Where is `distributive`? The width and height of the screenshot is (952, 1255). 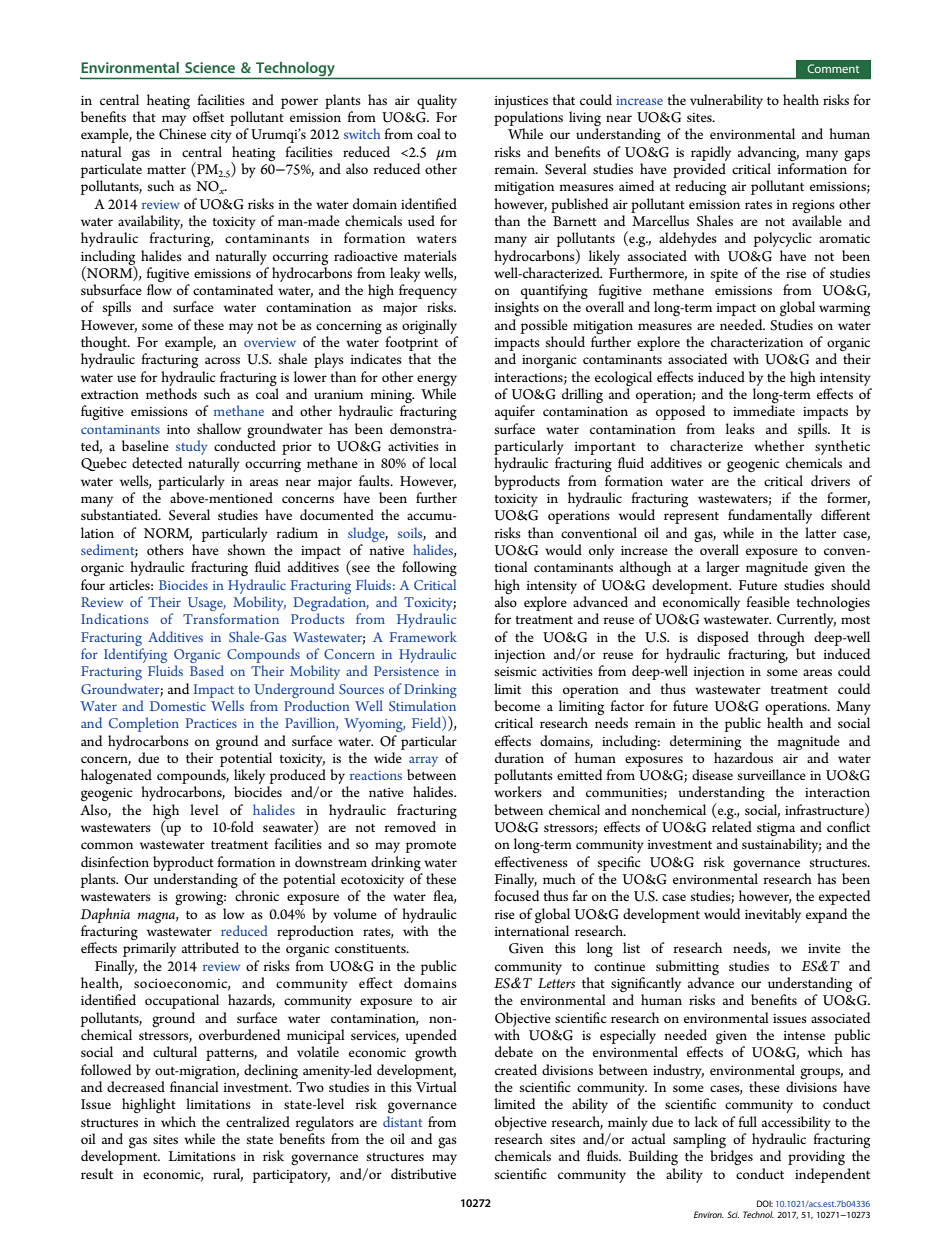 distributive is located at coordinates (423, 1173).
